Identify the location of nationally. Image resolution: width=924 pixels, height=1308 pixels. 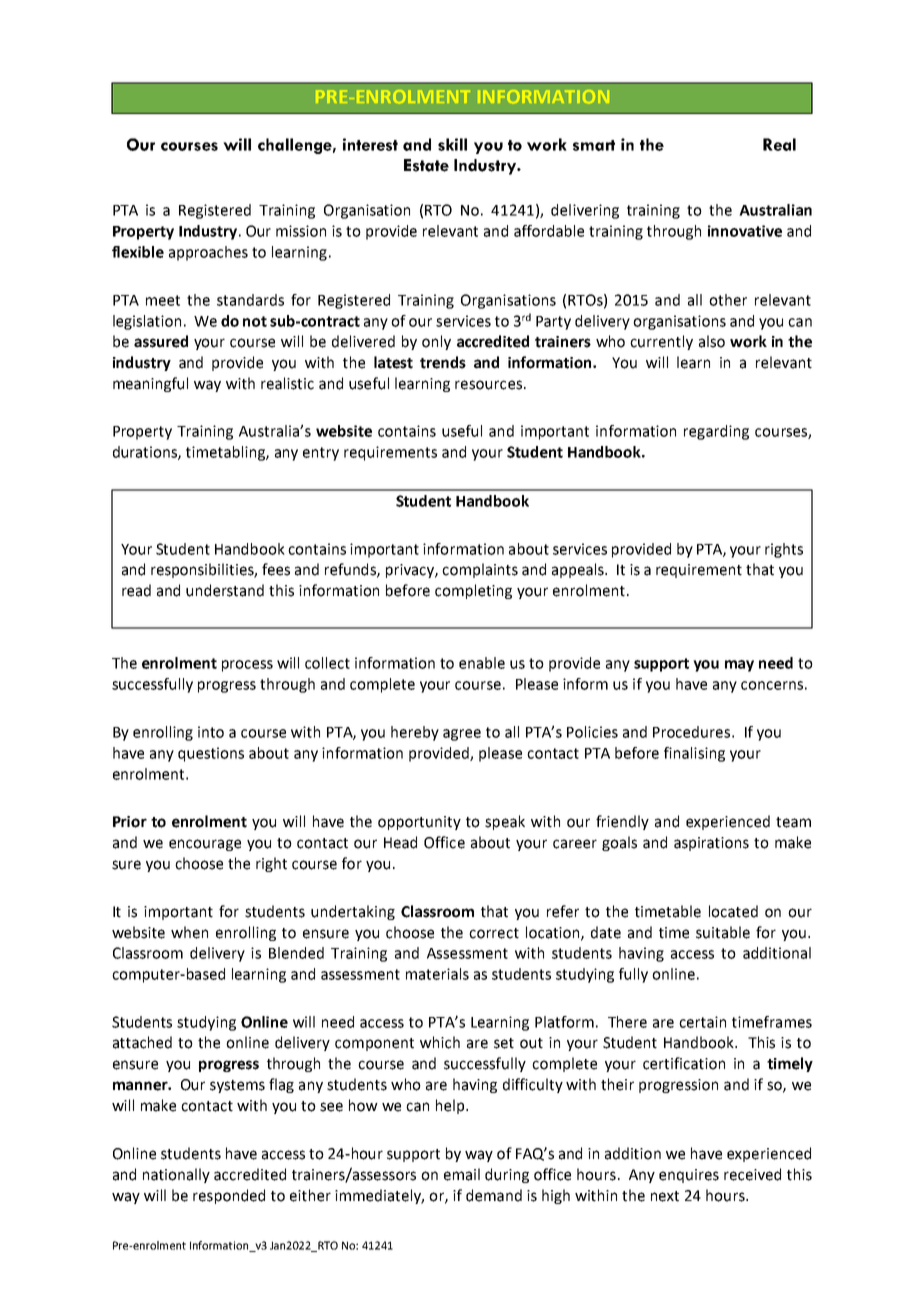
(176, 1175).
